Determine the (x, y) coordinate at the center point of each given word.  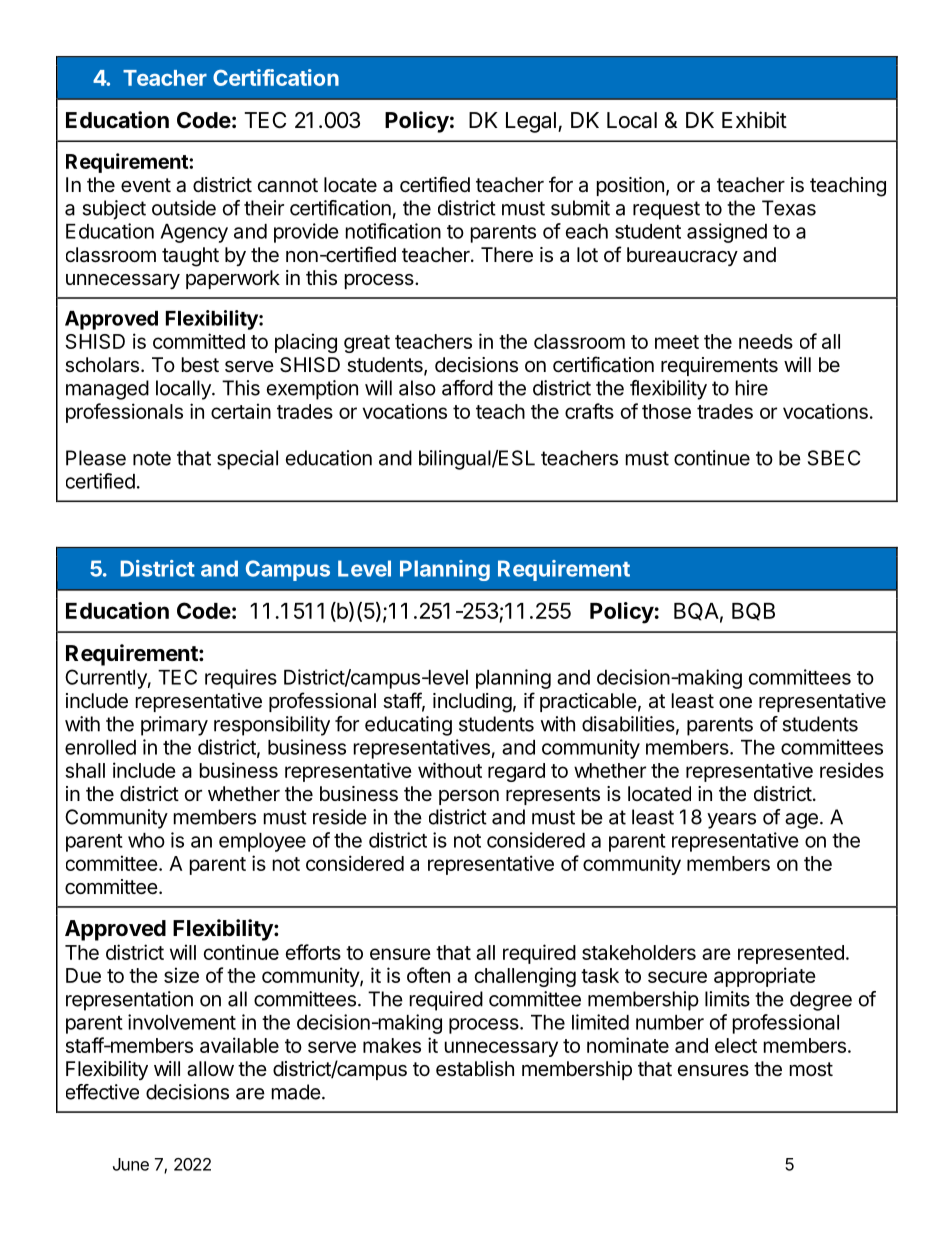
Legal (531, 122)
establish (475, 1069)
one (735, 703)
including (472, 703)
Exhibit (754, 119)
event (146, 185)
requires (241, 679)
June (131, 1164)
